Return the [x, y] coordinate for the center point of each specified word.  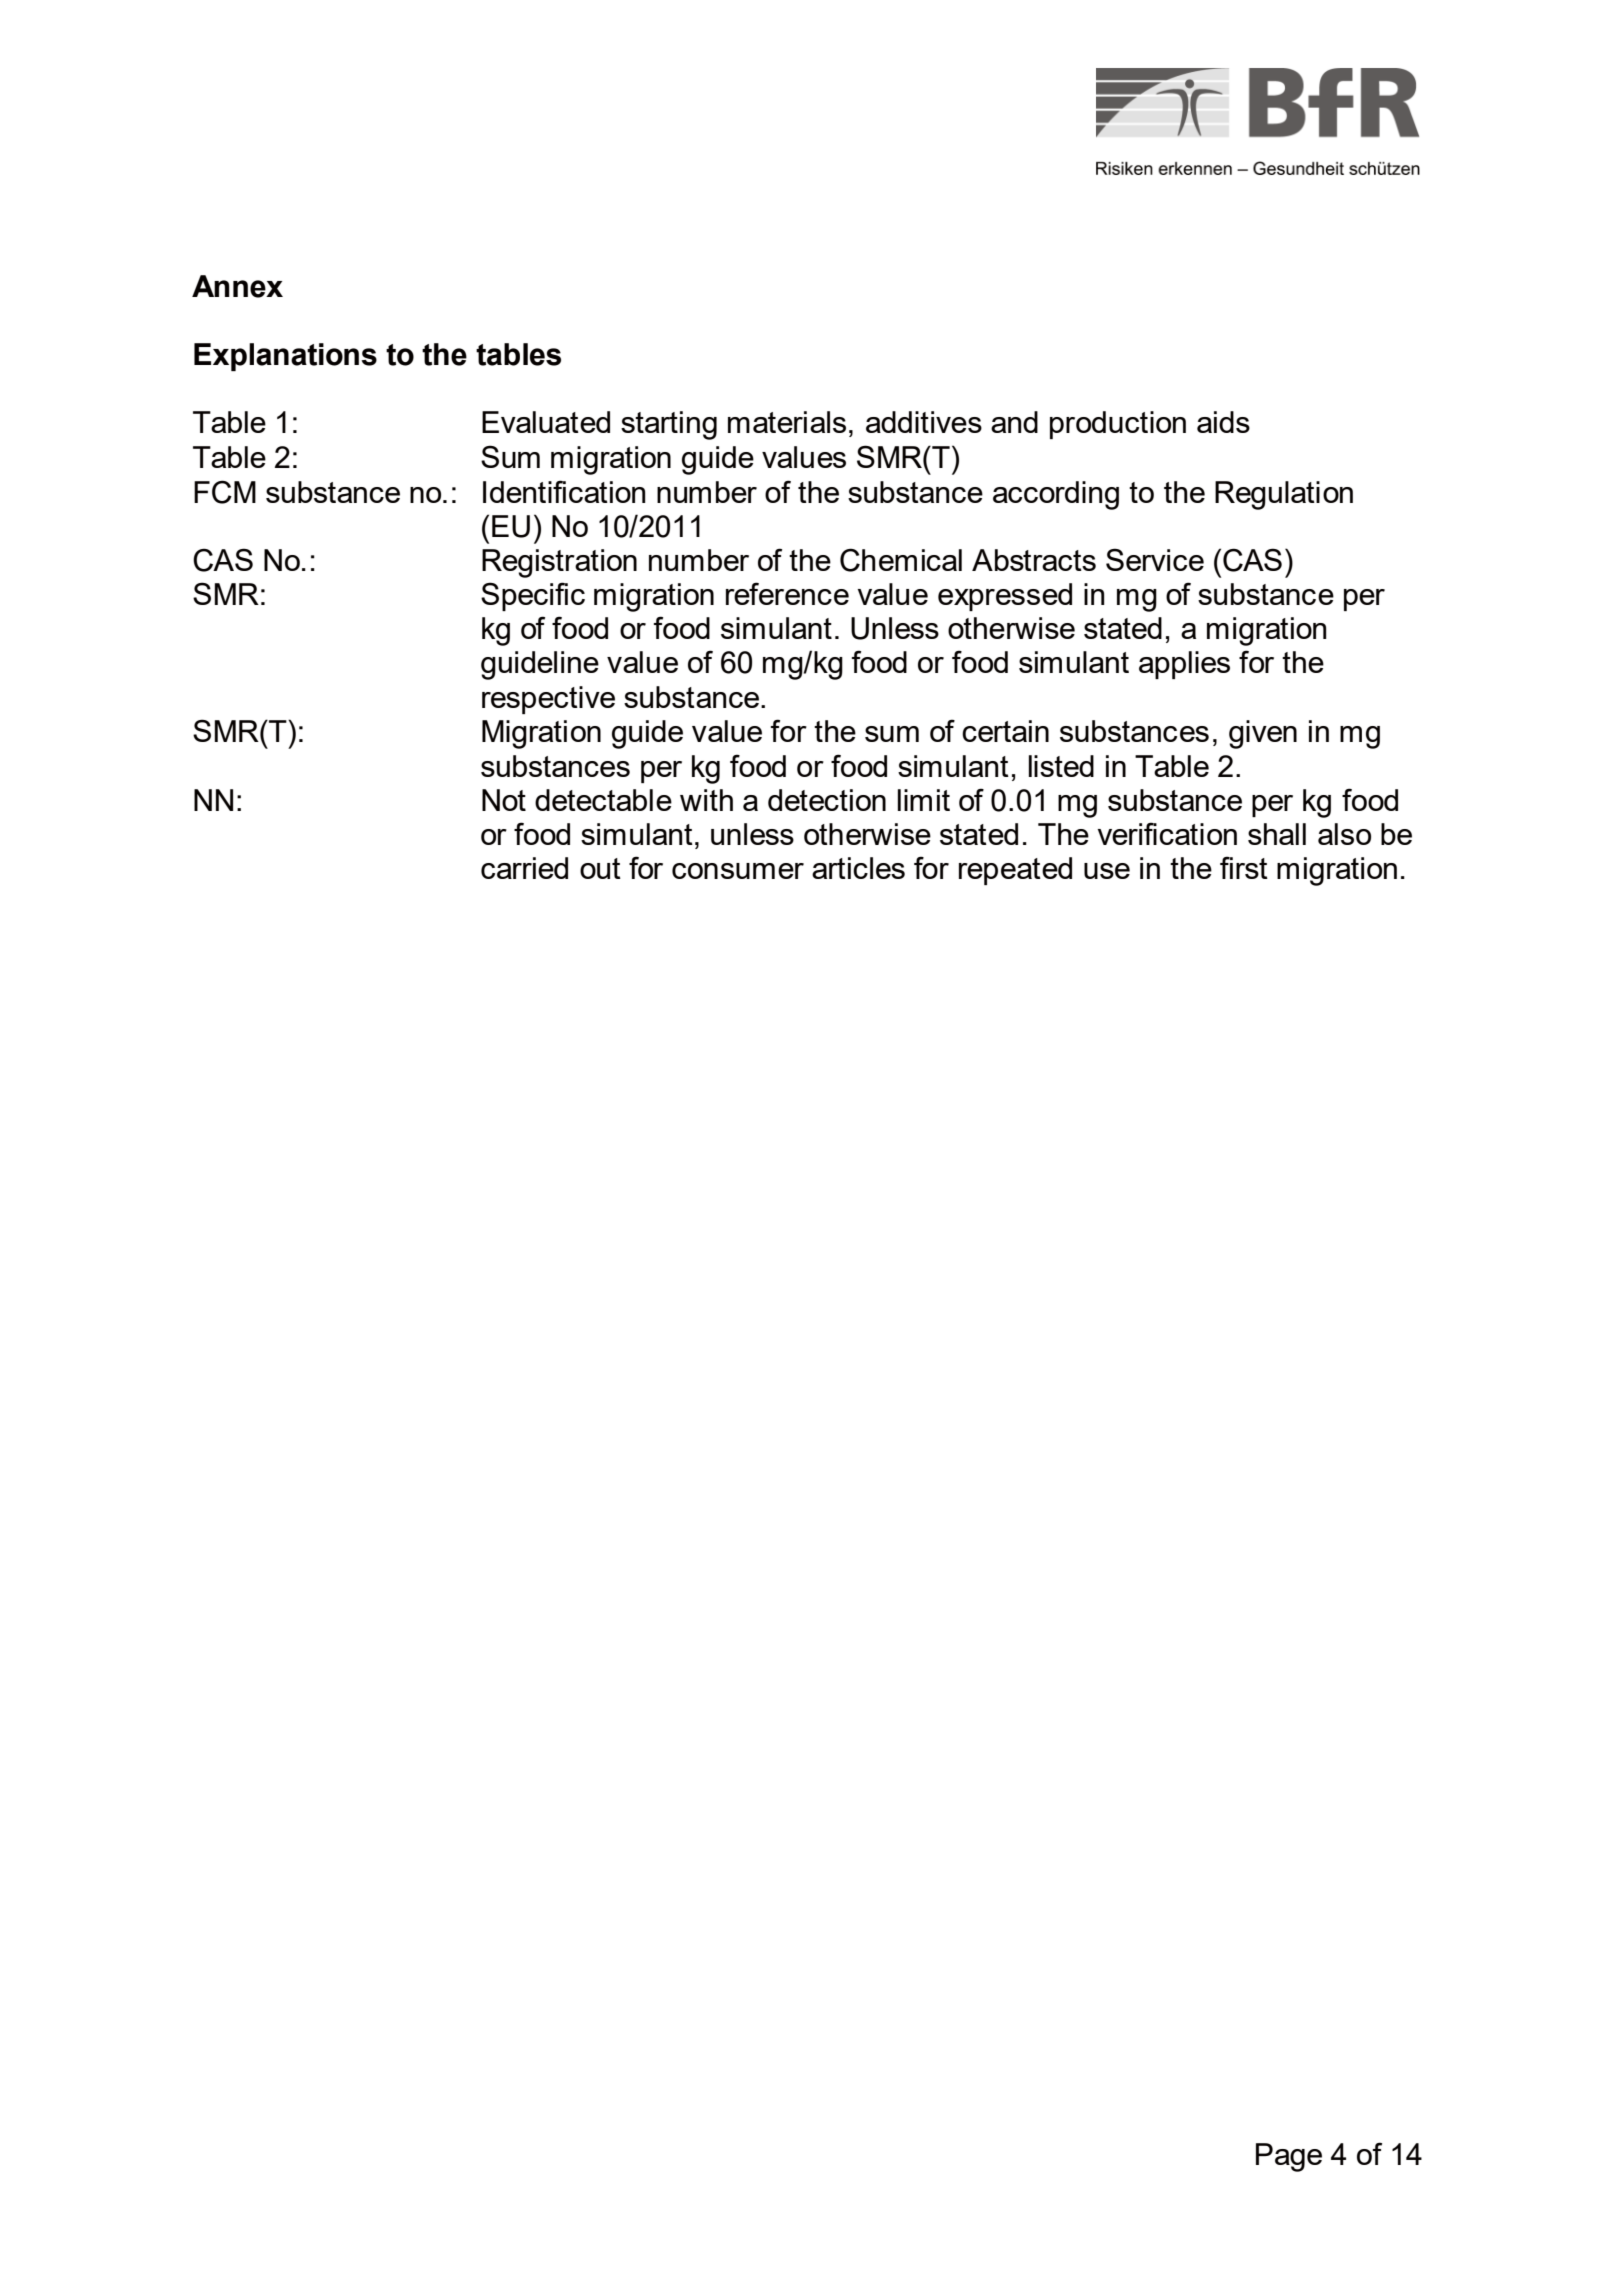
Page [1289, 2157]
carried [524, 868]
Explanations [285, 357]
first [1244, 867]
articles [858, 868]
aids [1223, 422]
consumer [738, 871]
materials [787, 422]
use [1107, 871]
